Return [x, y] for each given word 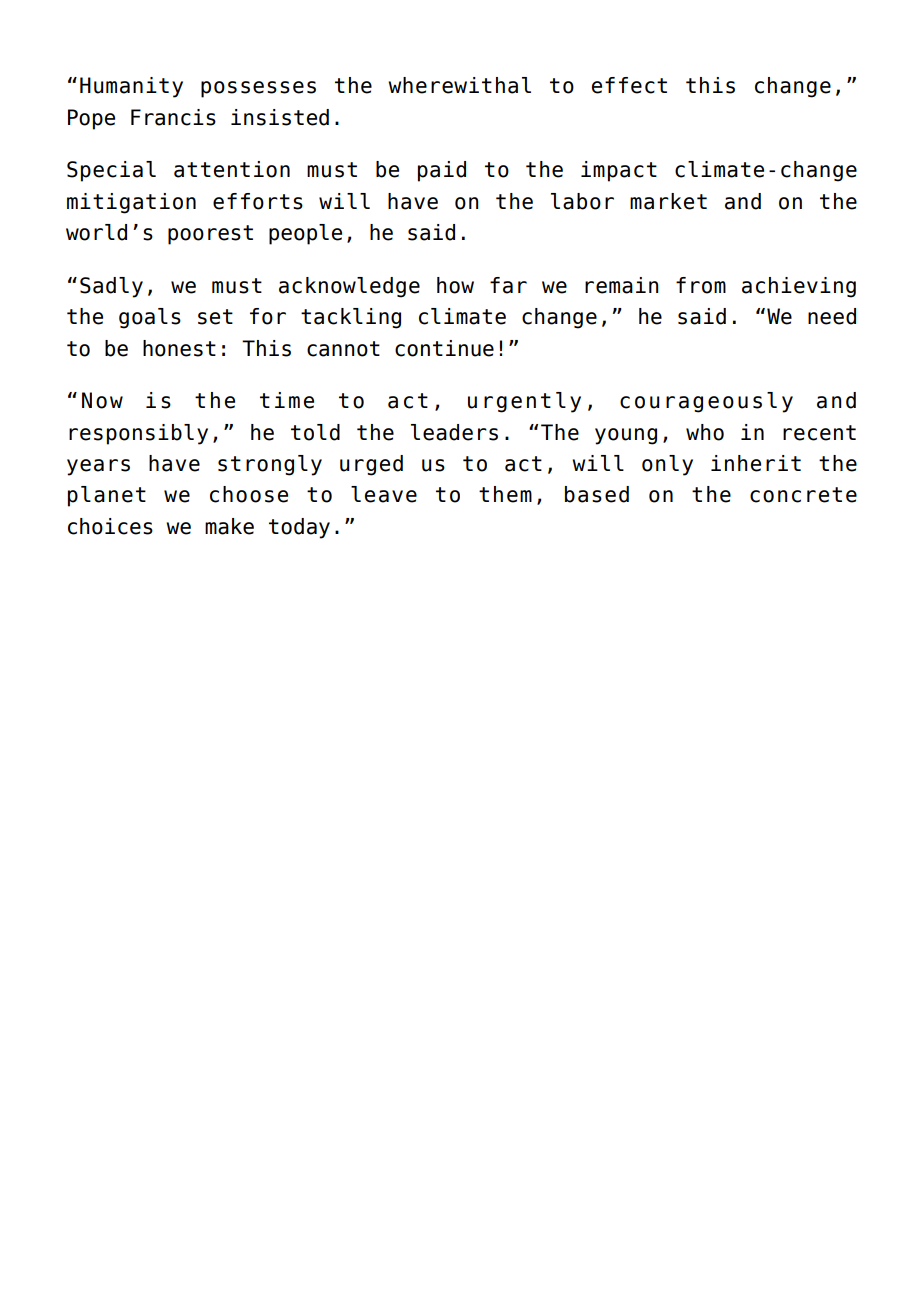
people [305, 234]
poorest [210, 235]
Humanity [131, 87]
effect [629, 85]
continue [444, 348]
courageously [706, 402]
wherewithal [459, 85]
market [668, 201]
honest [179, 348]
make [229, 526]
